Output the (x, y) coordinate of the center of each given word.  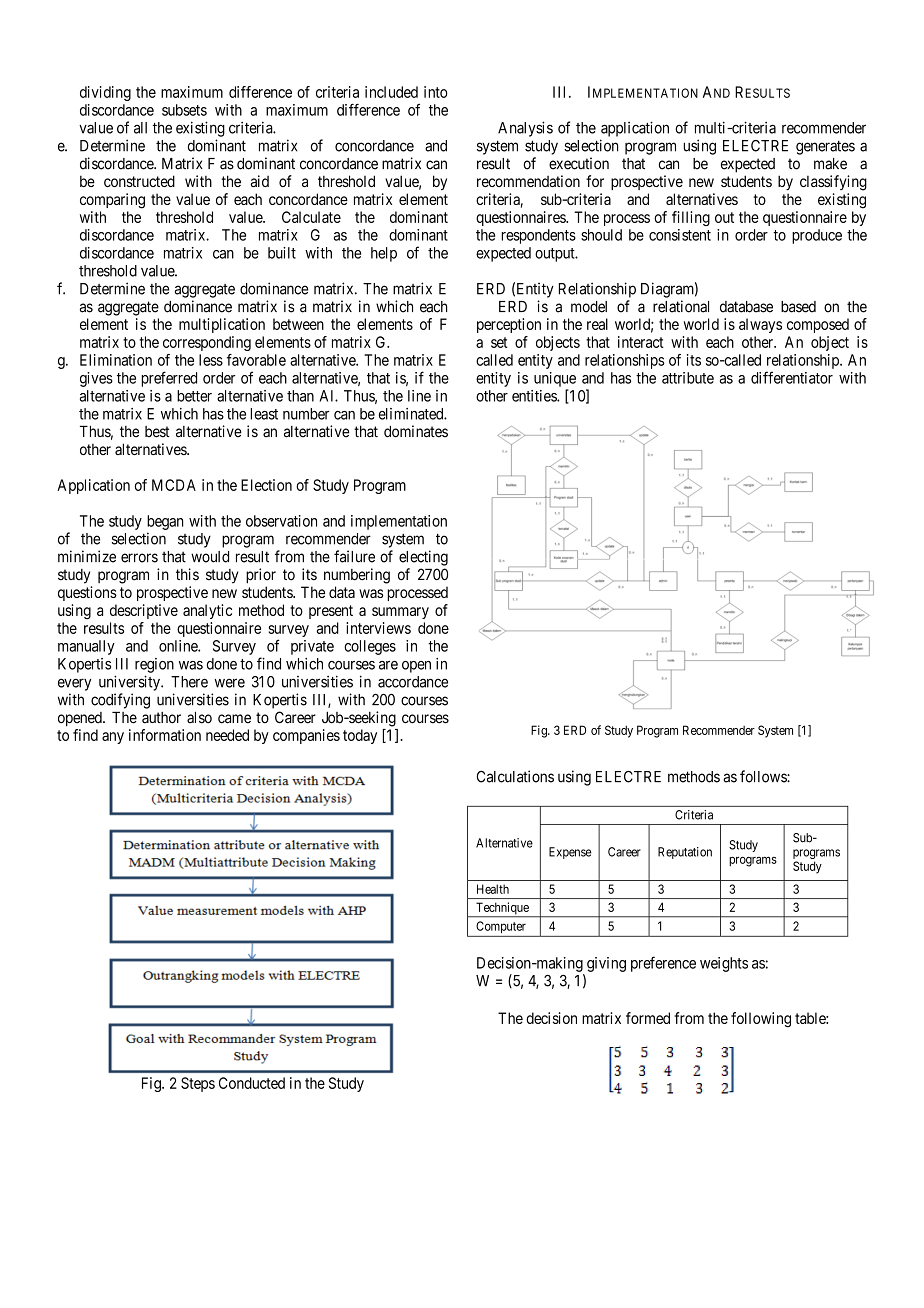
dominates (416, 431)
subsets (184, 110)
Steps (198, 1084)
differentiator (792, 377)
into (436, 92)
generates (825, 147)
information (165, 735)
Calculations (515, 776)
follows (764, 776)
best (157, 432)
